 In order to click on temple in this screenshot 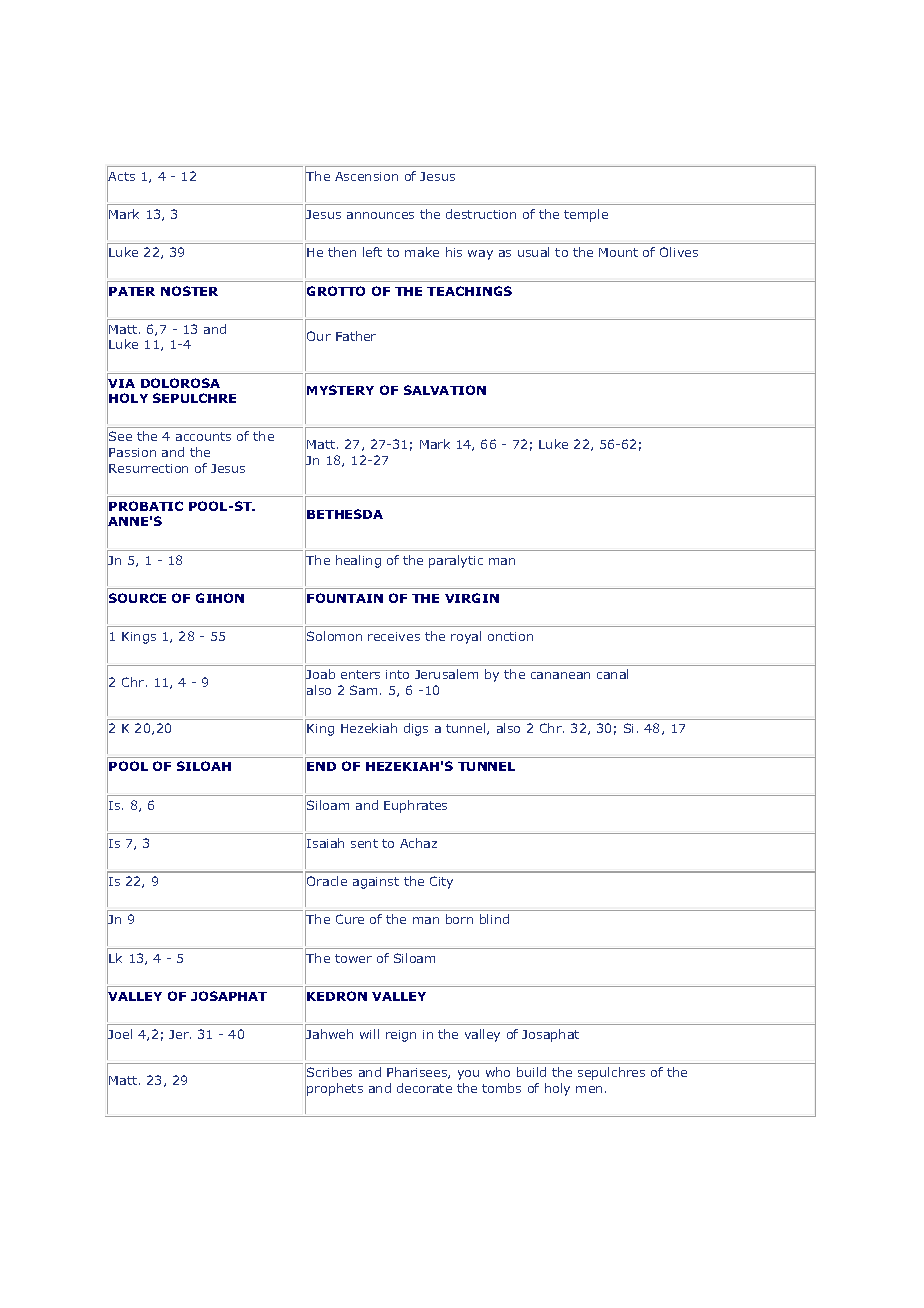, I will do `click(586, 215)`.
